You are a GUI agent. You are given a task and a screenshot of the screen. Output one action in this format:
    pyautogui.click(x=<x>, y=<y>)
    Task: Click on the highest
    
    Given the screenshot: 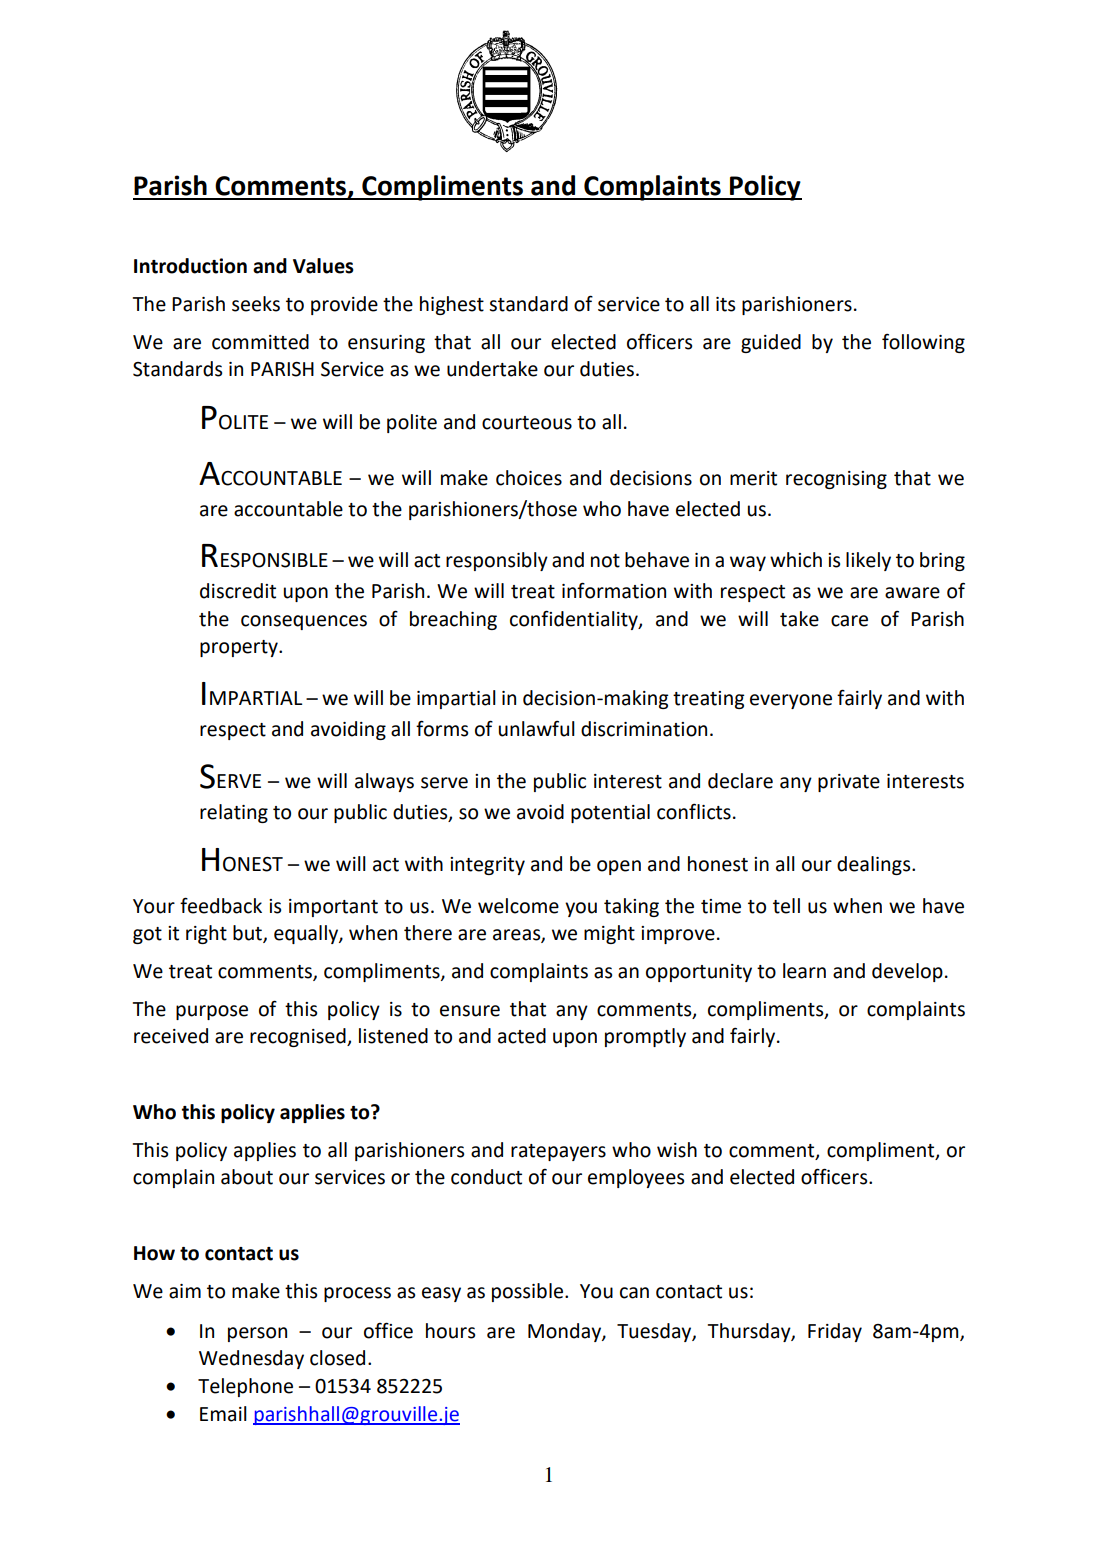 What is the action you would take?
    pyautogui.click(x=452, y=305)
